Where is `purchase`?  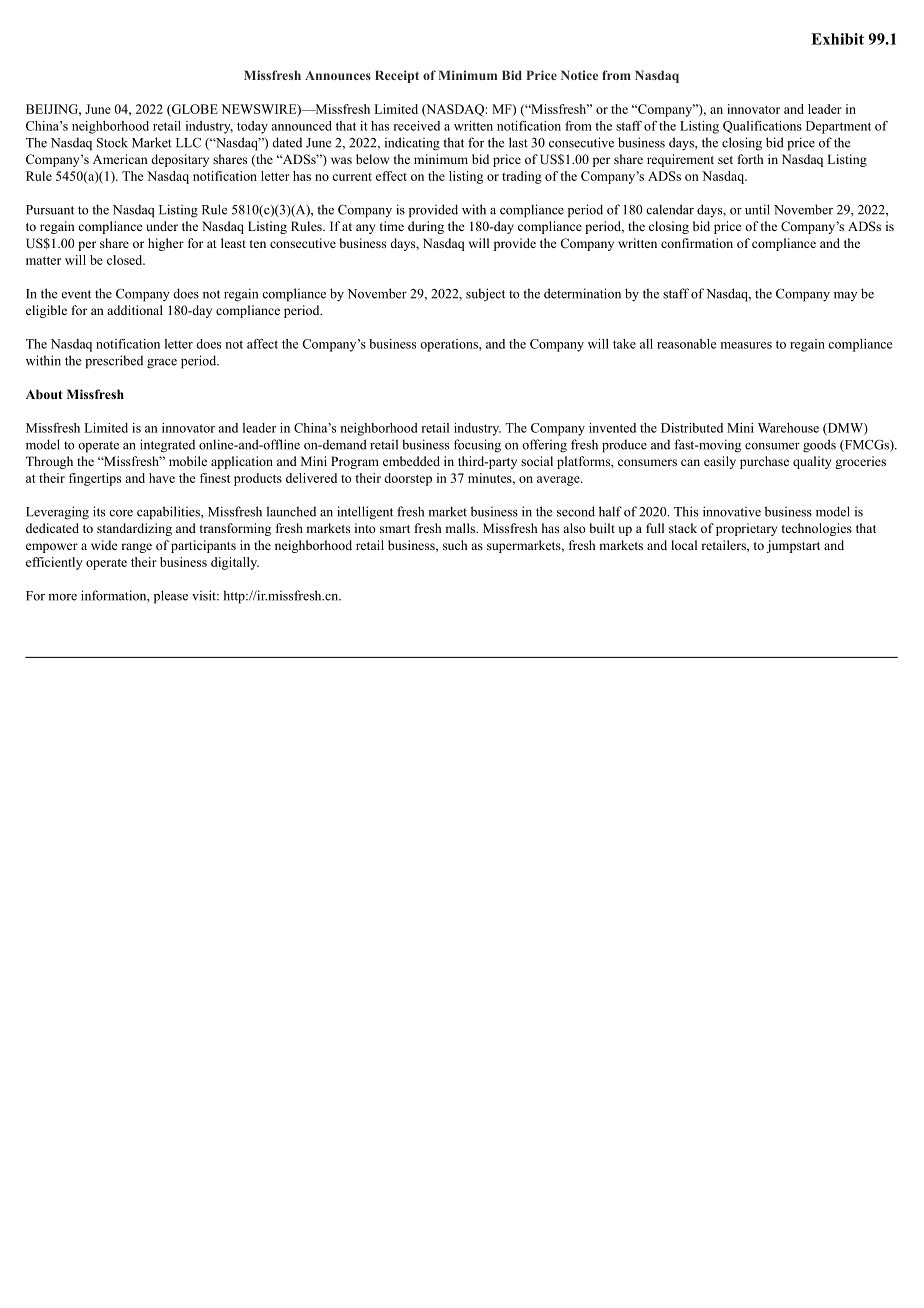
purchase is located at coordinates (764, 462).
